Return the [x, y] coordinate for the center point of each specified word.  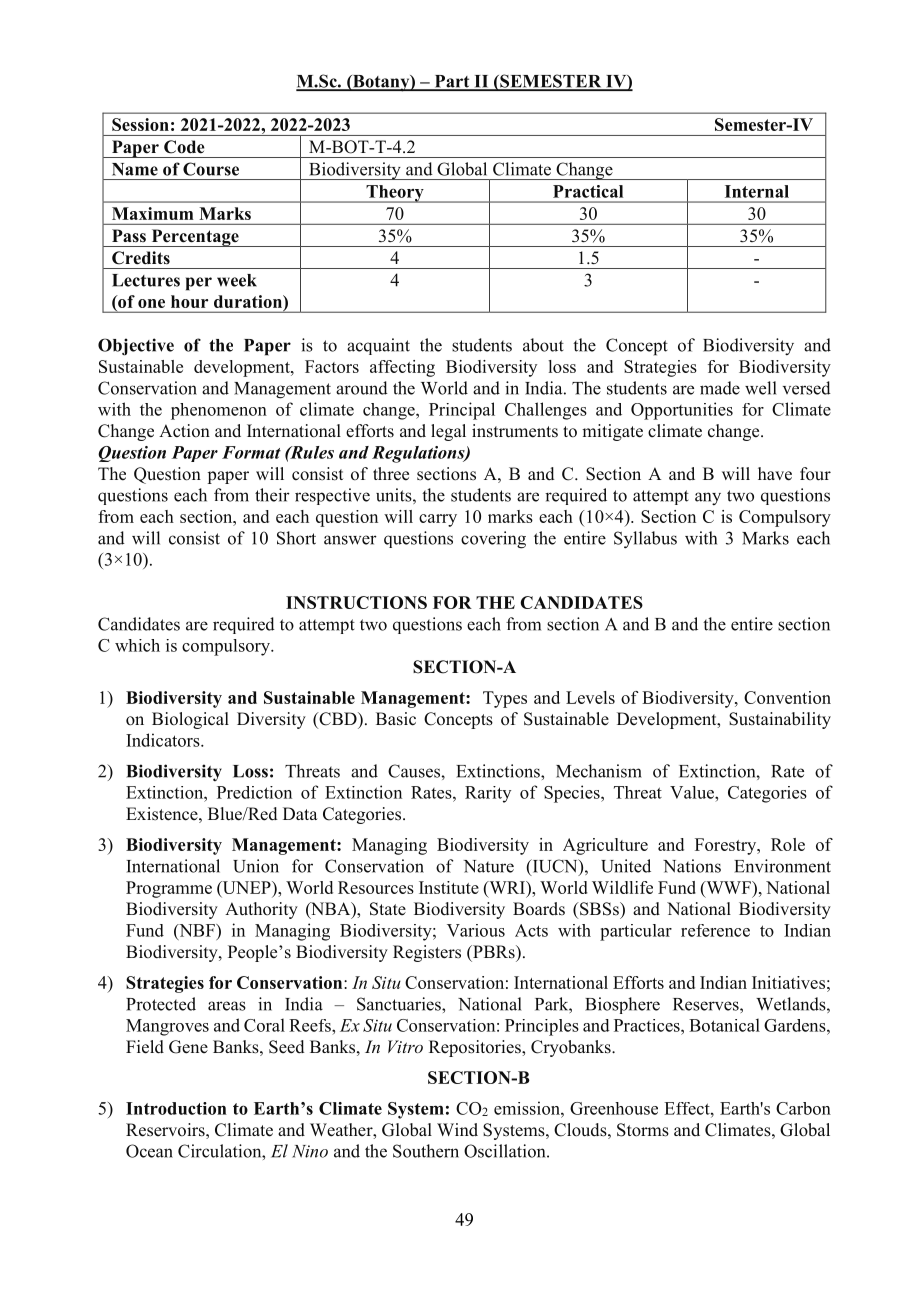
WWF [728, 887]
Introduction [176, 1108]
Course [211, 169]
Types [505, 699]
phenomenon [219, 411]
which [137, 645]
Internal [757, 191]
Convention [787, 697]
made [720, 388]
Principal [462, 411]
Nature [488, 866]
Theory [395, 194]
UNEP [246, 888]
